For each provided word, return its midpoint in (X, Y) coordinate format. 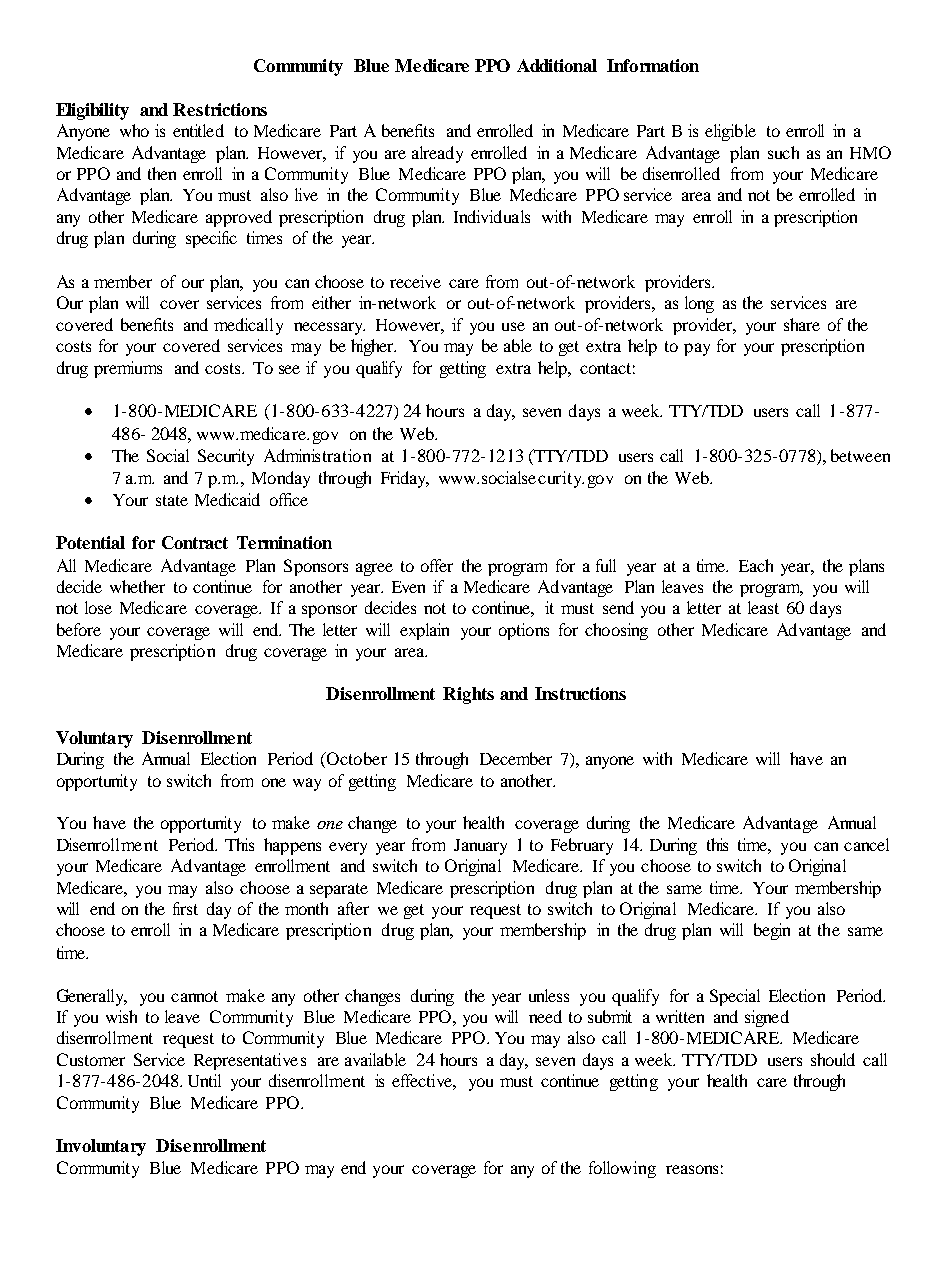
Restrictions (220, 109)
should (833, 1059)
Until (204, 1080)
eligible (730, 132)
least (763, 607)
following (622, 1169)
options (524, 631)
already (437, 154)
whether (137, 586)
